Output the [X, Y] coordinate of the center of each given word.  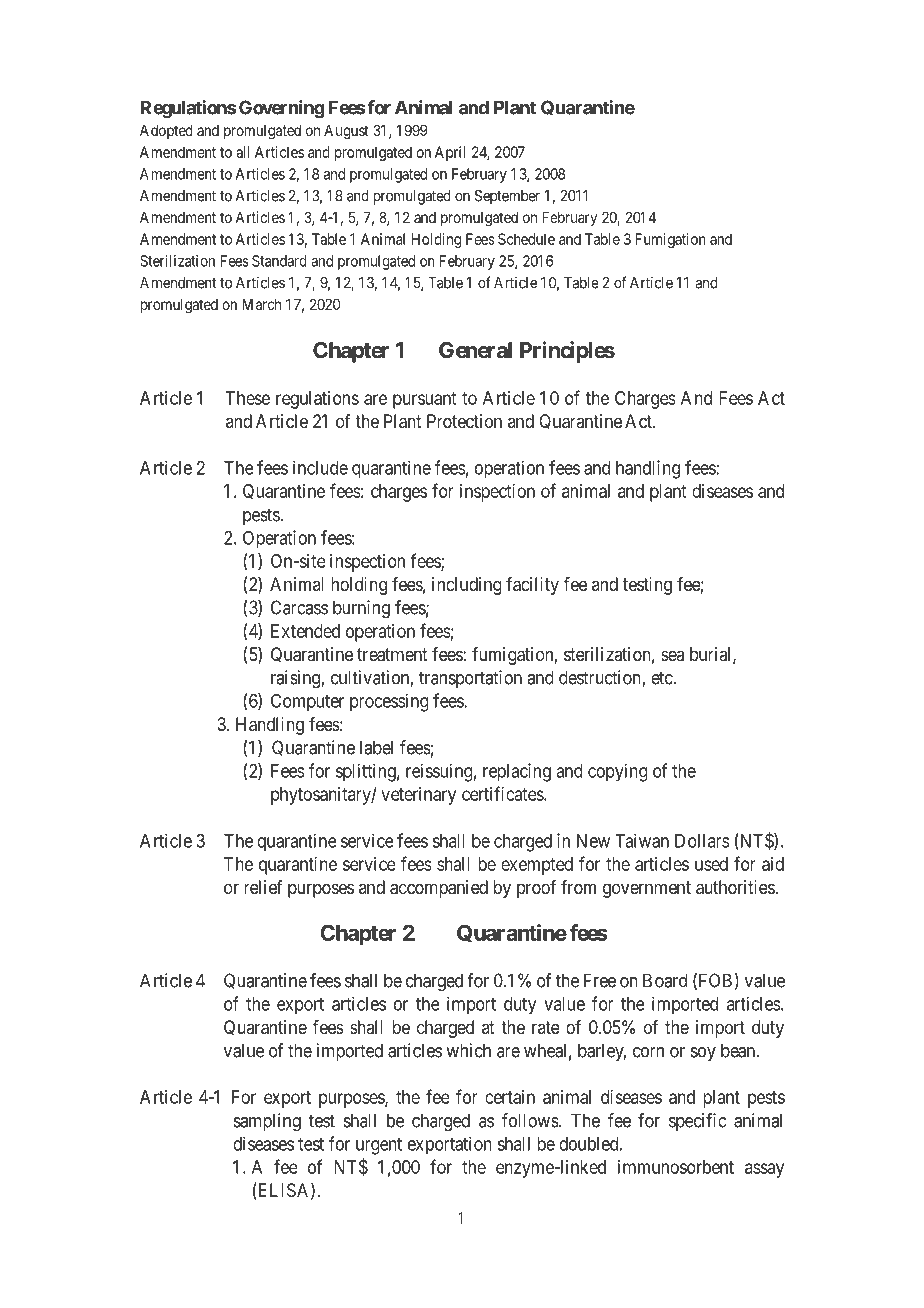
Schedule [526, 239]
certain [510, 1097]
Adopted [166, 131]
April [450, 153]
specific [697, 1122]
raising [296, 679]
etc [662, 678]
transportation [470, 679]
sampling [267, 1122]
